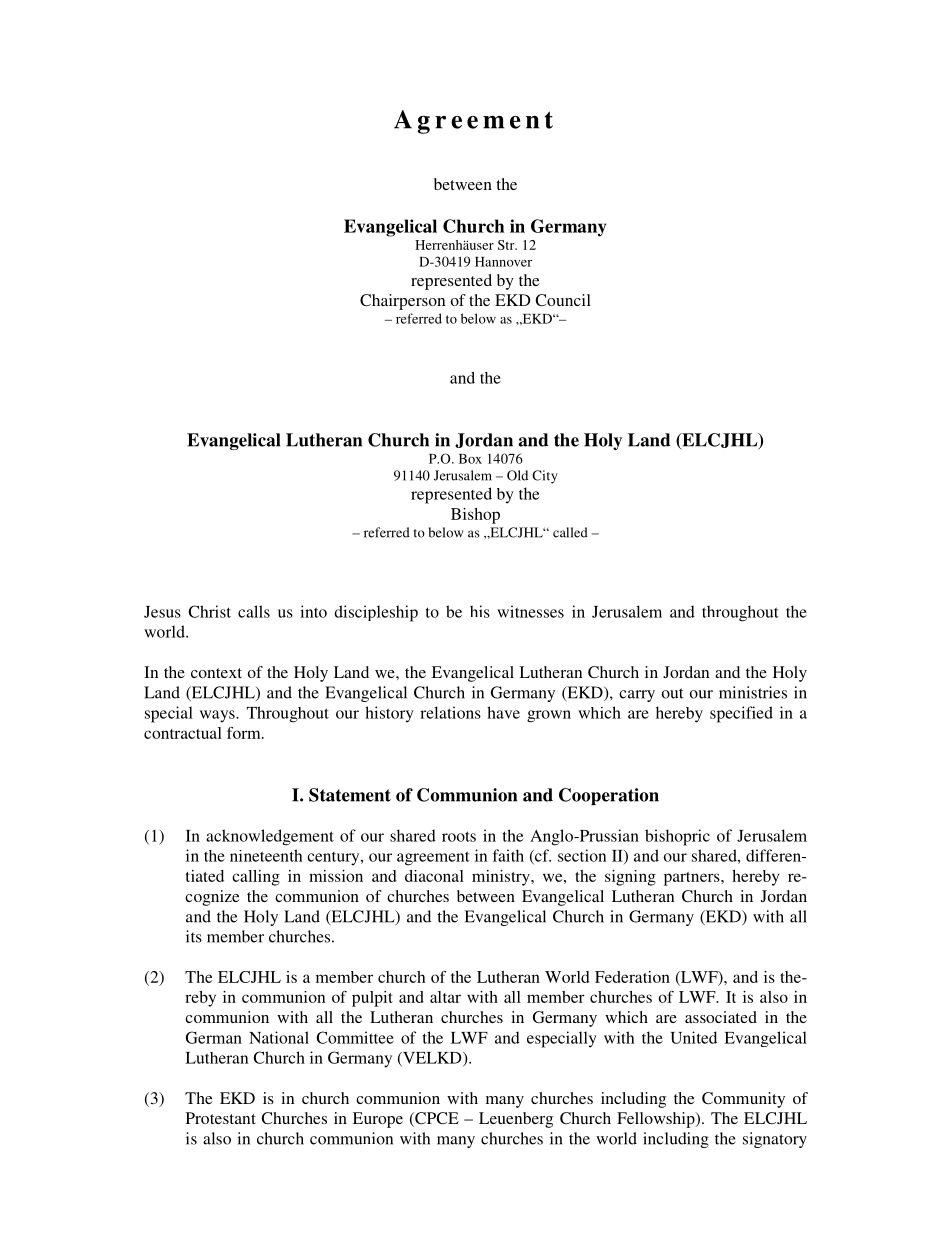 The image size is (952, 1233). Describe the element at coordinates (450, 712) in the image. I see `relations` at that location.
